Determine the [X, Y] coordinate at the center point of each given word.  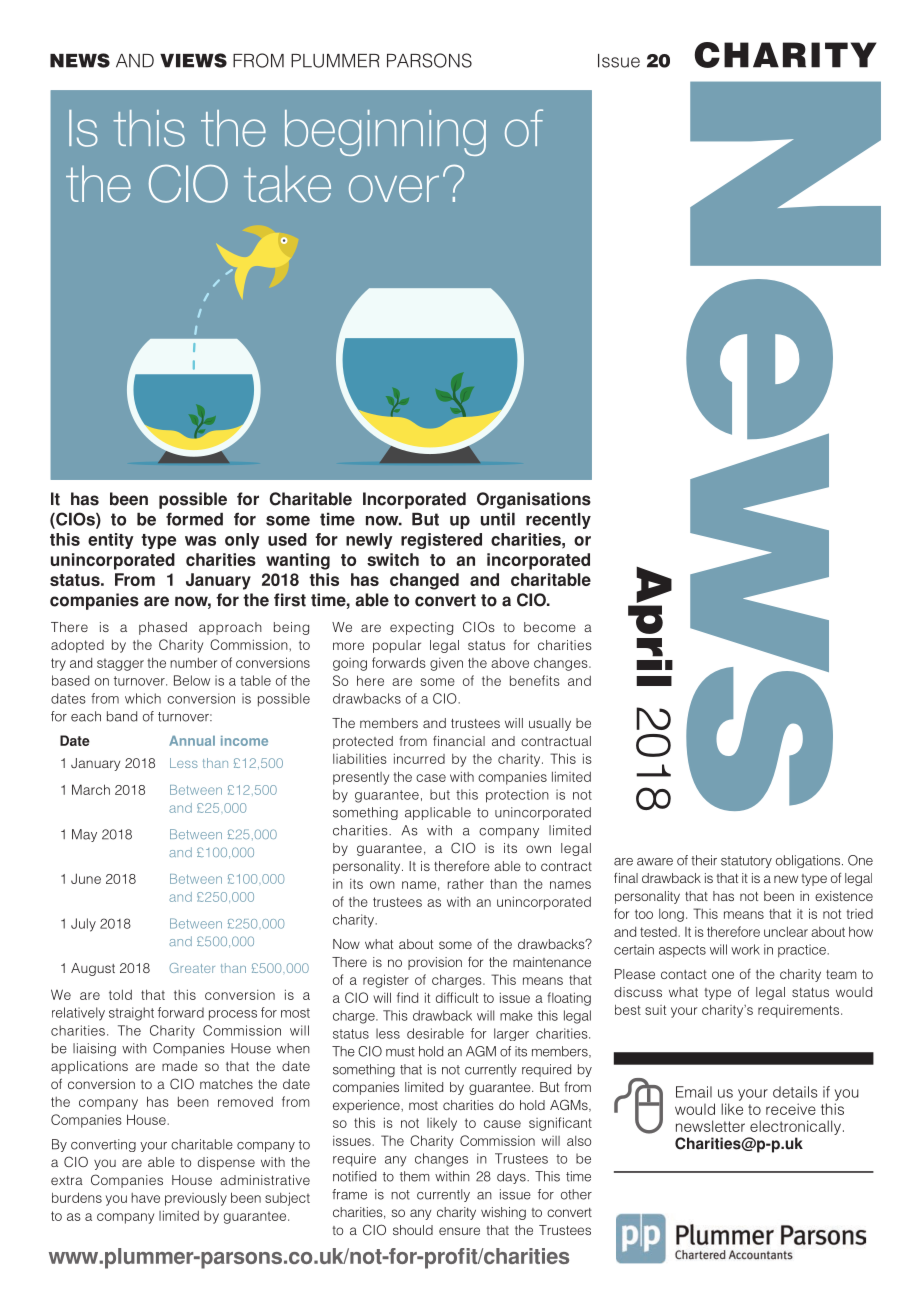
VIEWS [193, 60]
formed [194, 519]
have [145, 1198]
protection [517, 796]
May [84, 835]
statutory [746, 862]
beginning [385, 133]
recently [558, 521]
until [498, 519]
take [287, 184]
